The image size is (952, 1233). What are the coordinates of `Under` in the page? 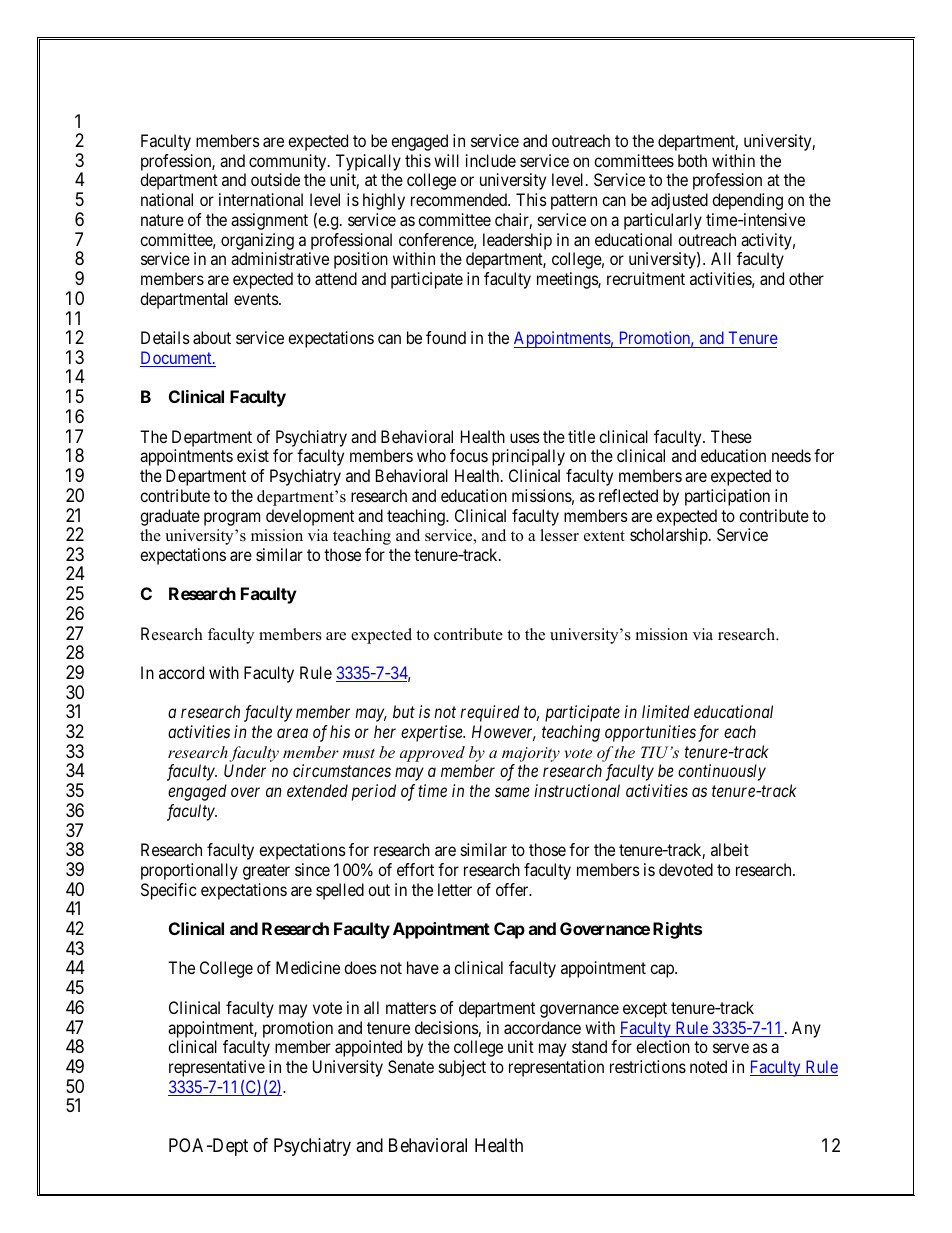 It's located at (245, 770).
